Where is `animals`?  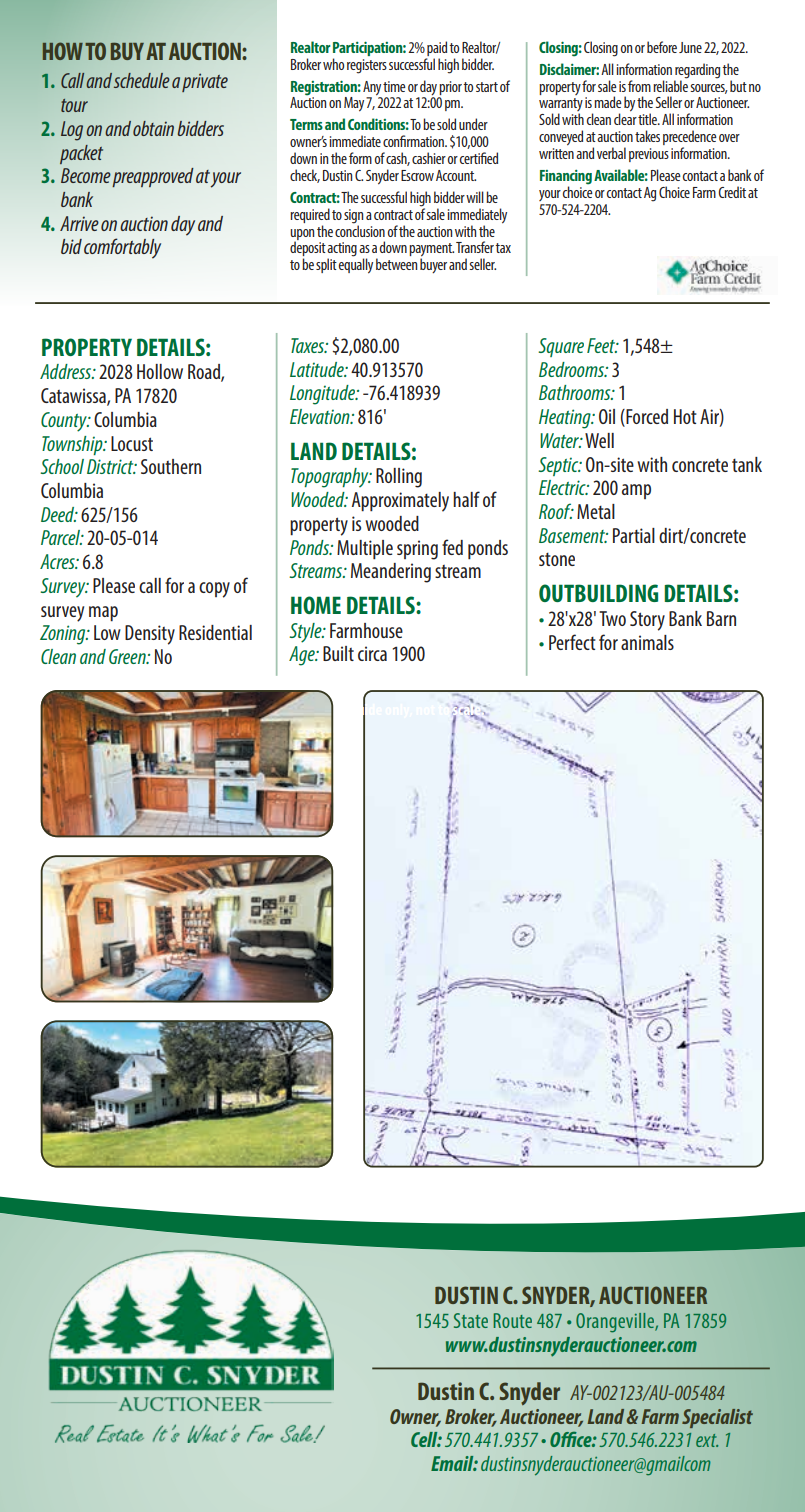
animals is located at coordinates (647, 642).
